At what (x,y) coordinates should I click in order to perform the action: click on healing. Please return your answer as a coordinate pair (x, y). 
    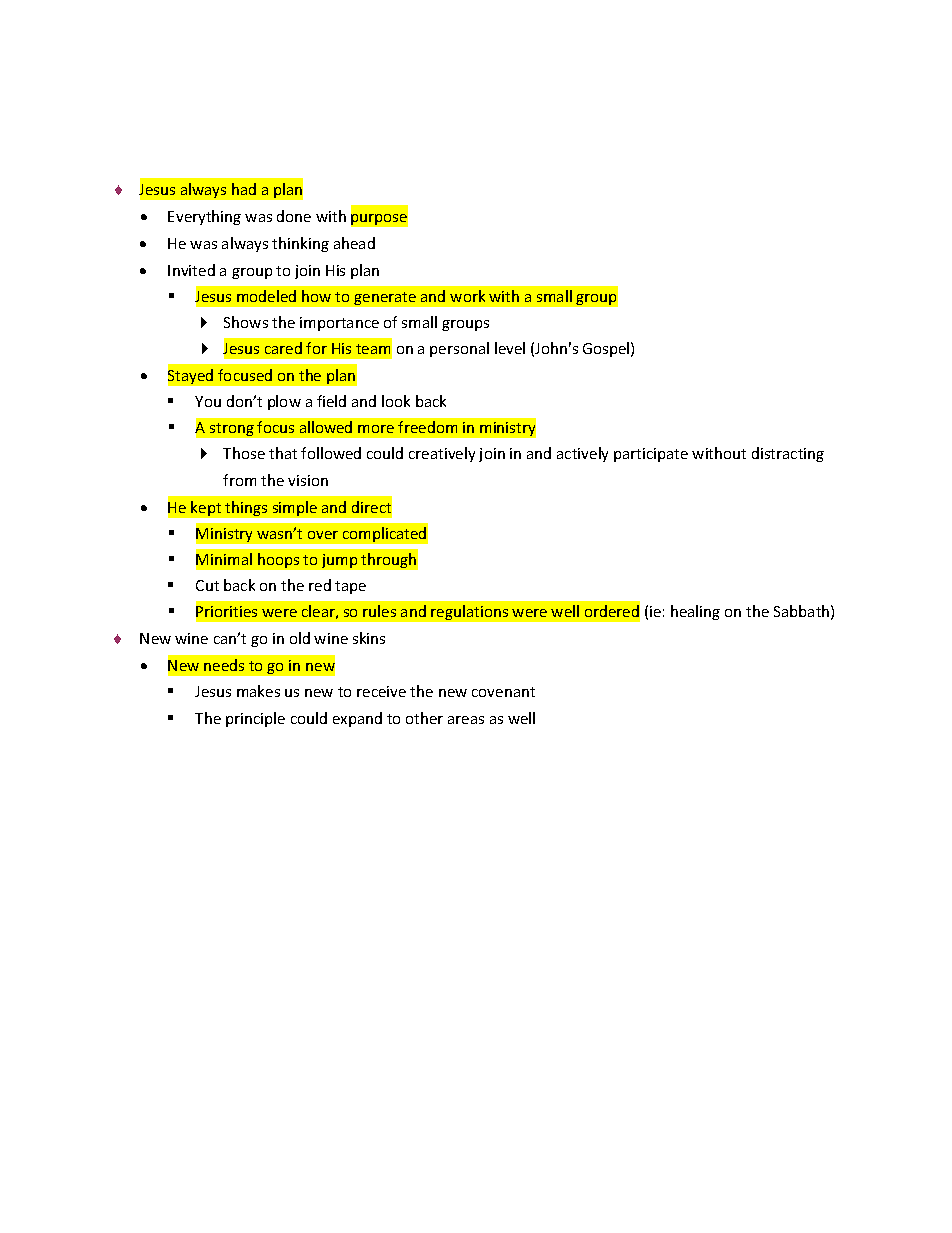
    Looking at the image, I should click on (695, 612).
